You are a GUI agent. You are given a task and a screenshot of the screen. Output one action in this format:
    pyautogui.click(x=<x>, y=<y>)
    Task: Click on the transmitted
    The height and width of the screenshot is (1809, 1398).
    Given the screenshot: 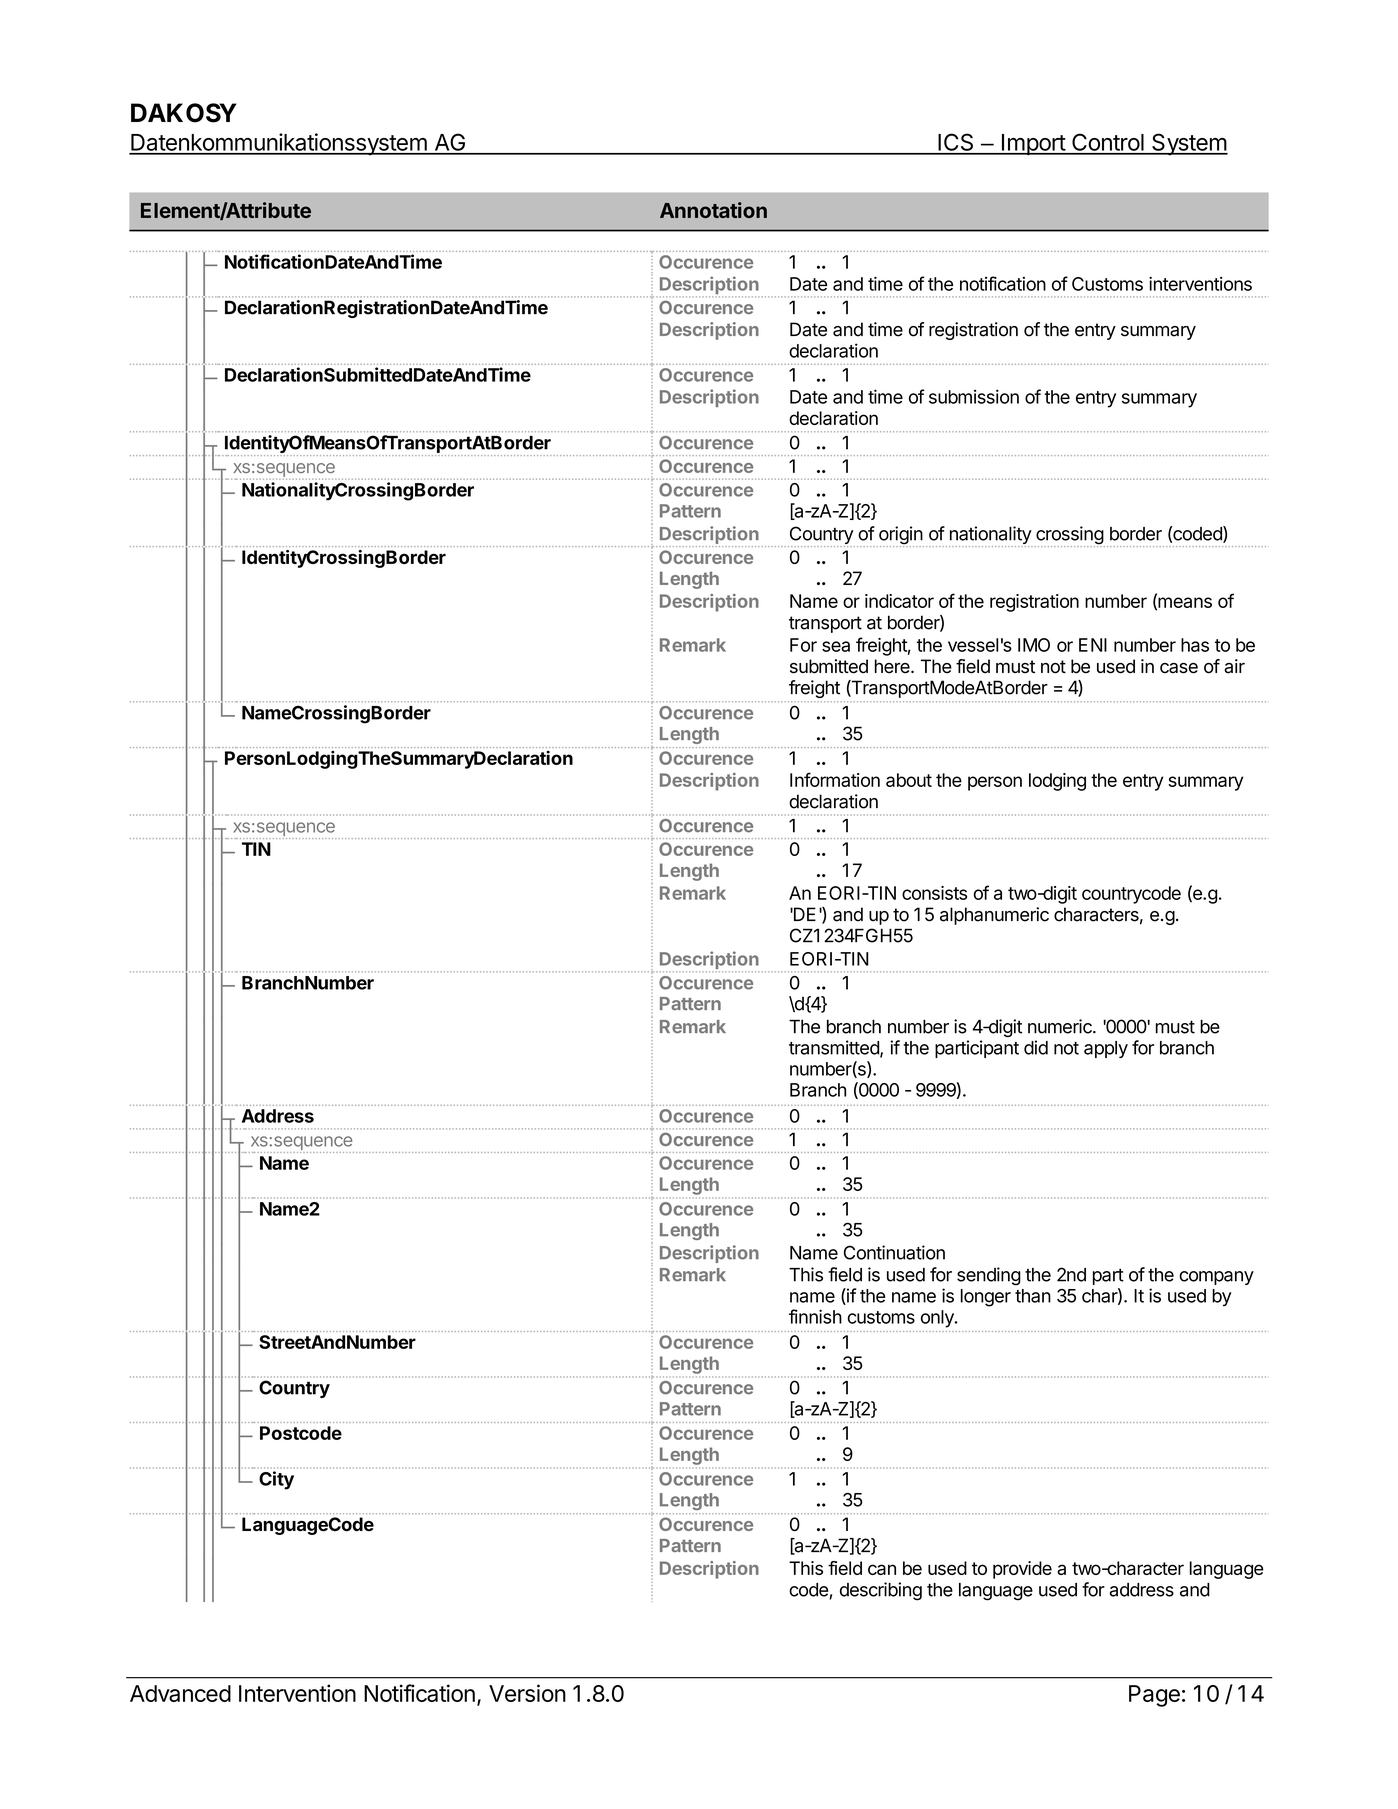 What is the action you would take?
    pyautogui.click(x=835, y=1048)
